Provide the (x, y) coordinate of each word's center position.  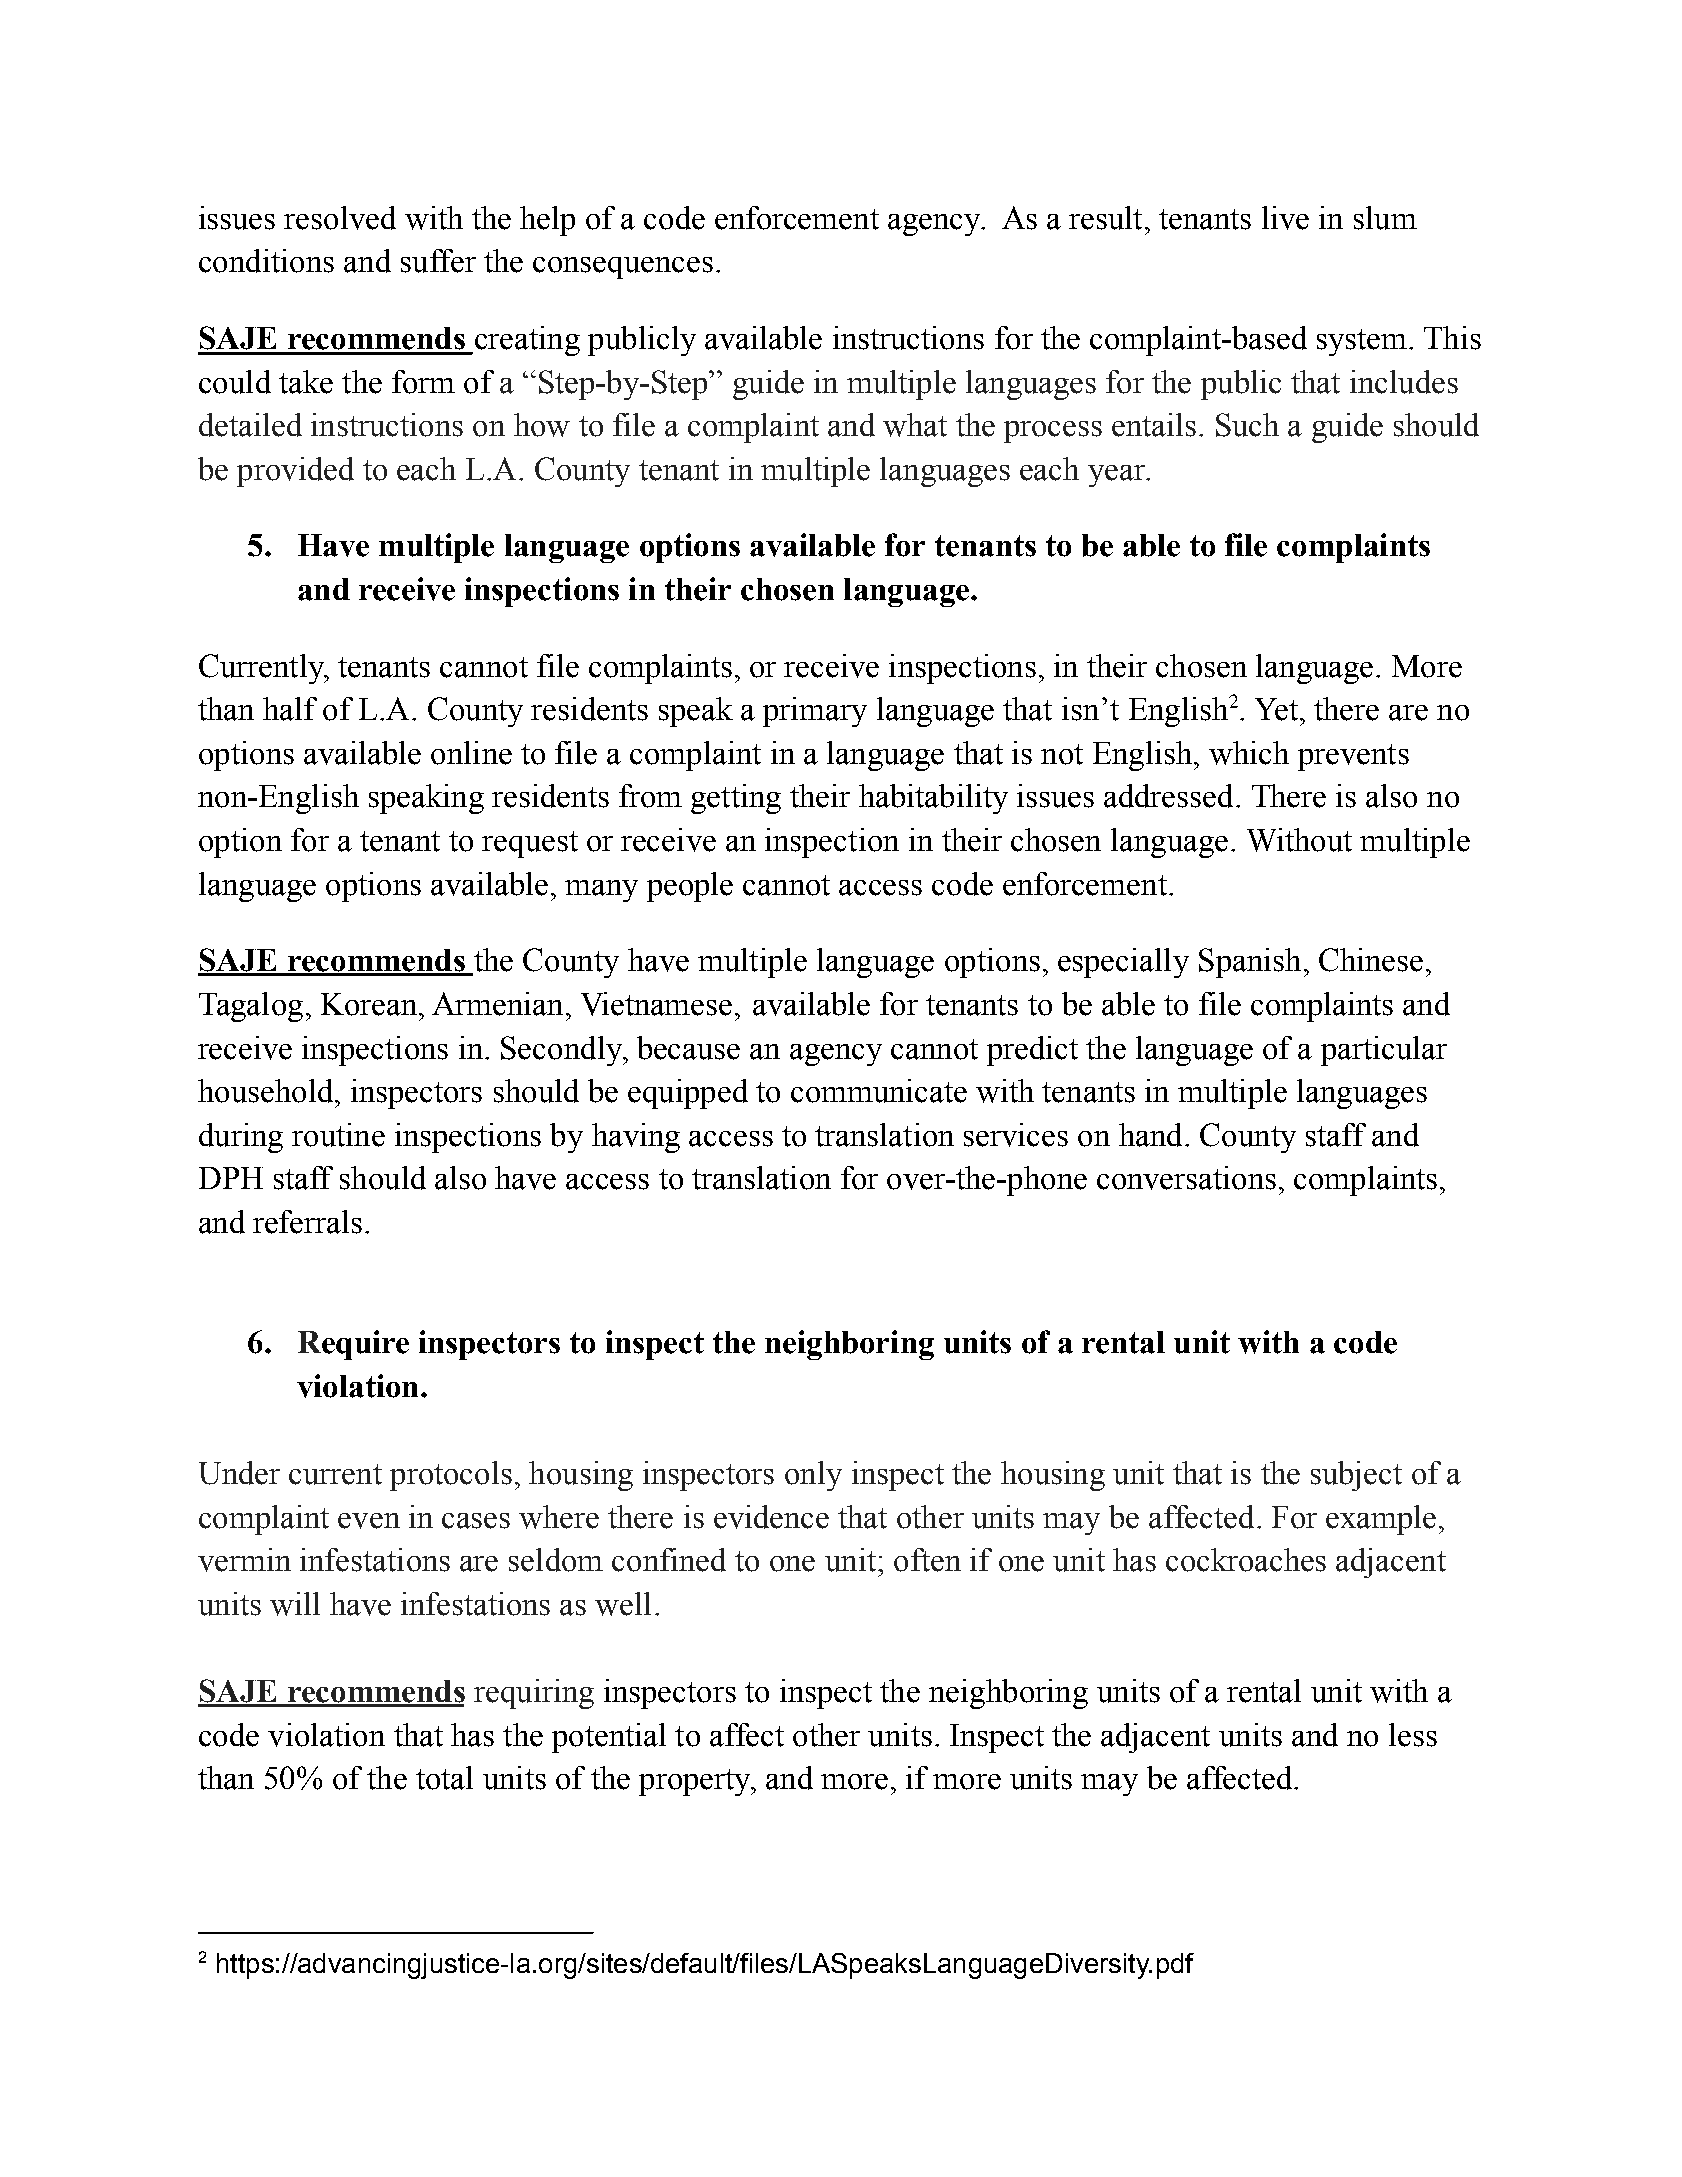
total (444, 1778)
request (530, 844)
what (915, 425)
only (813, 1476)
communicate (879, 1091)
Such (1247, 425)
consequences (623, 268)
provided (295, 472)
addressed (1168, 796)
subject (1356, 1476)
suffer (438, 261)
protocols (451, 1476)
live (1285, 218)
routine (338, 1135)
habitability (933, 799)
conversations (1186, 1178)
